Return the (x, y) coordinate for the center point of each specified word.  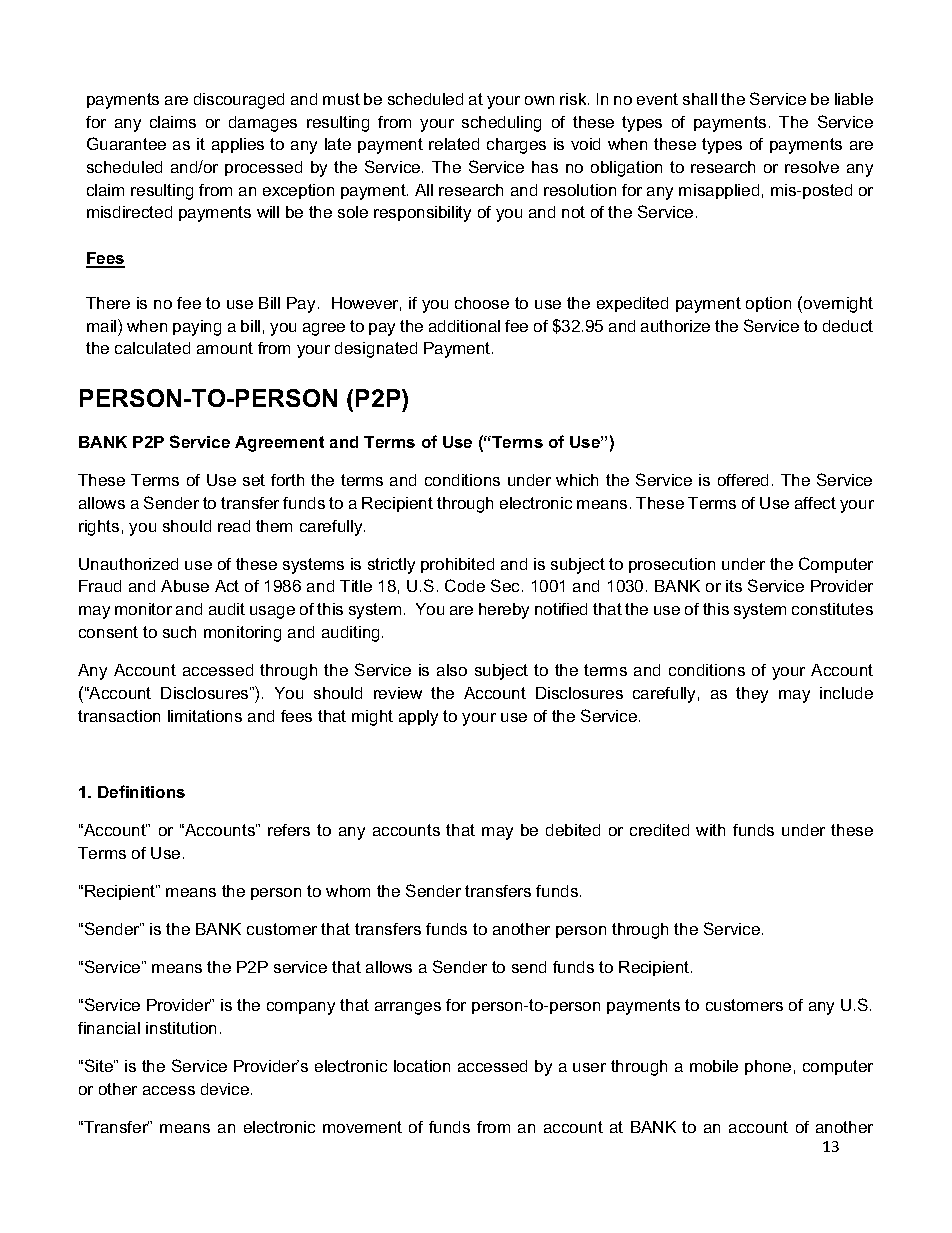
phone (768, 1067)
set (254, 480)
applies (238, 145)
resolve (812, 167)
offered (743, 480)
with (710, 830)
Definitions (141, 791)
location (422, 1066)
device (226, 1089)
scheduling (501, 124)
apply (418, 718)
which (577, 480)
